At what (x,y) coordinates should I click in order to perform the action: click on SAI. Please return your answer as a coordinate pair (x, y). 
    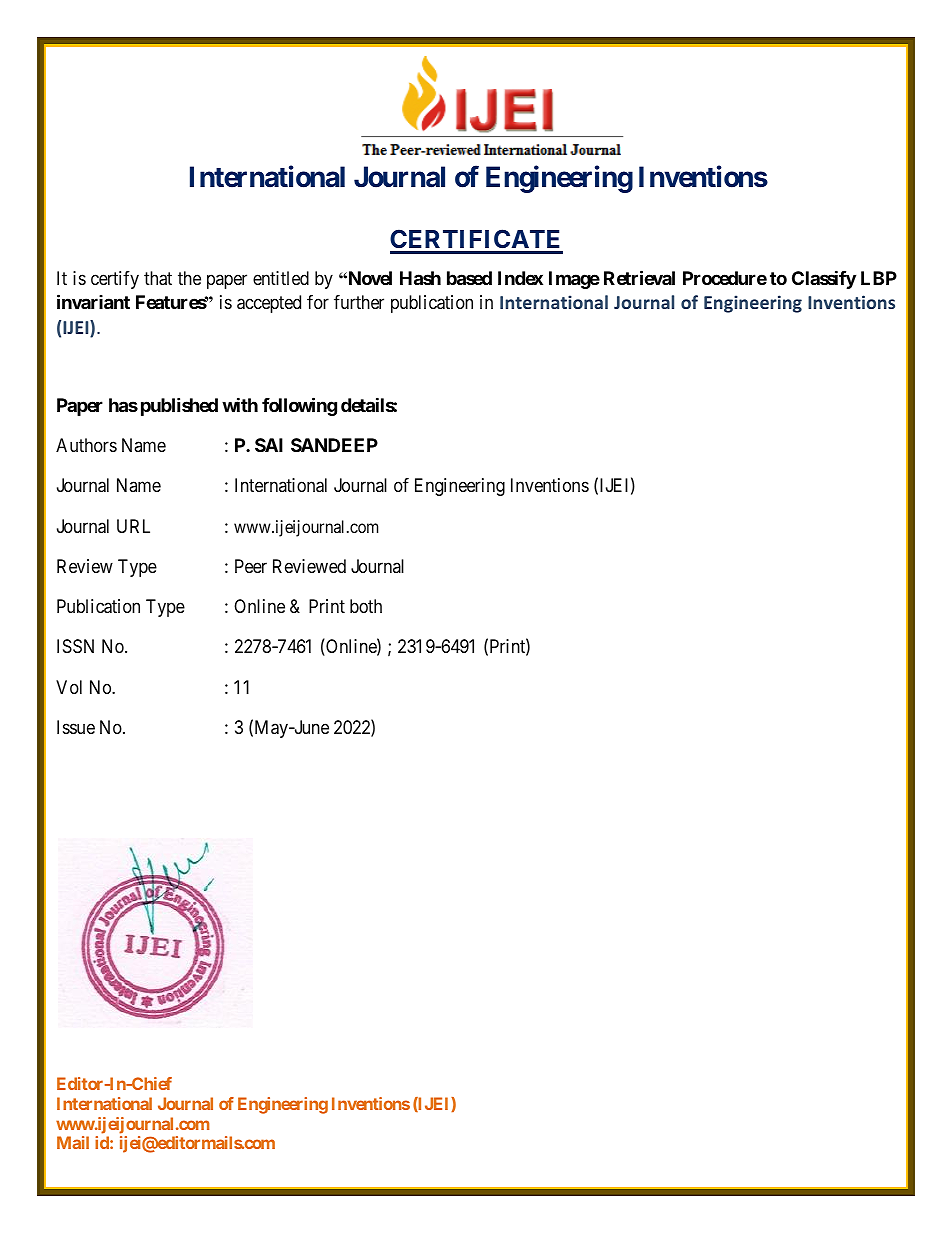
    Looking at the image, I should click on (269, 445).
